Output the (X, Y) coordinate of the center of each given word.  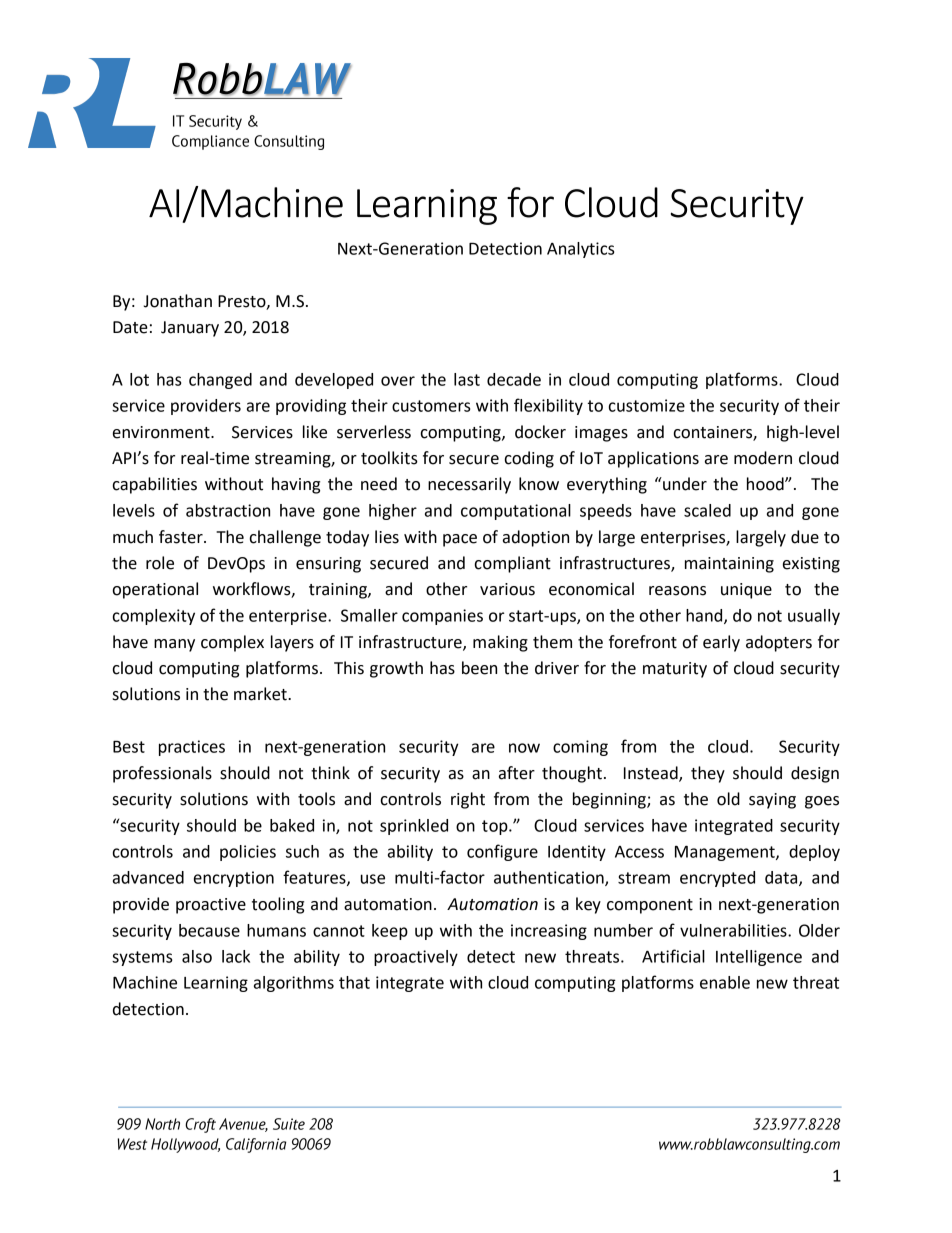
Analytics (581, 250)
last (467, 379)
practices (192, 748)
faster (182, 537)
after (517, 773)
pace (460, 540)
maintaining (729, 565)
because (209, 930)
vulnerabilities (734, 930)
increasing (549, 932)
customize (647, 405)
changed (220, 381)
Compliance (210, 142)
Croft (200, 1125)
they (708, 774)
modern (763, 458)
